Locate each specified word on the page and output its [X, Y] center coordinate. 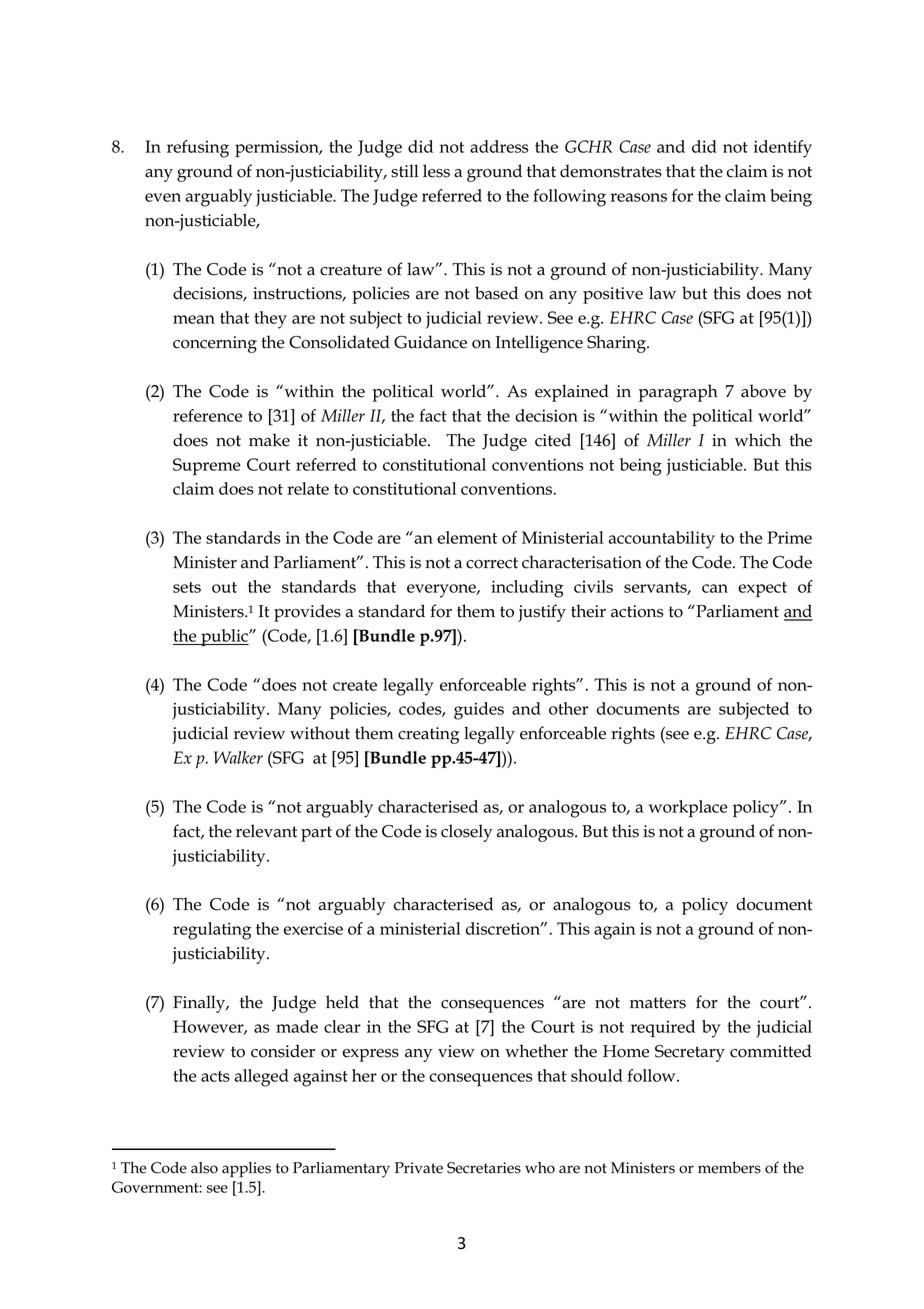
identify [783, 149]
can [715, 588]
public [224, 637]
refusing [198, 149]
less [436, 171]
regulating [212, 931]
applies [246, 1170]
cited [553, 440]
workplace [688, 809]
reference [207, 415]
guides [479, 711]
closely [466, 833]
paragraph [678, 393]
